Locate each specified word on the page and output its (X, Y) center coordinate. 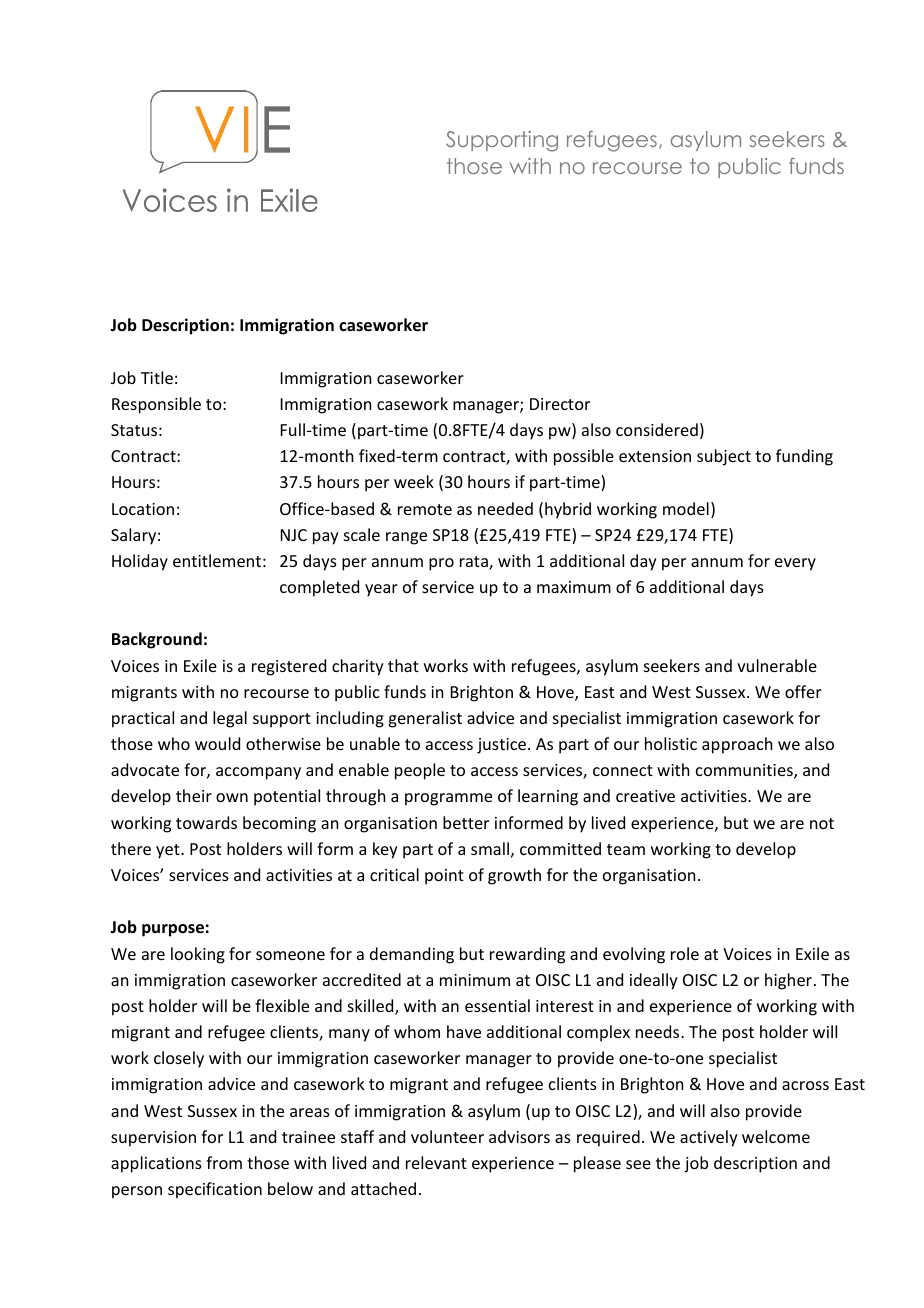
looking (198, 955)
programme (448, 799)
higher (788, 981)
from (224, 1162)
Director (560, 404)
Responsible (156, 405)
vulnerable (777, 665)
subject (724, 457)
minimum (475, 980)
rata (475, 563)
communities (745, 771)
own (232, 797)
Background (157, 640)
